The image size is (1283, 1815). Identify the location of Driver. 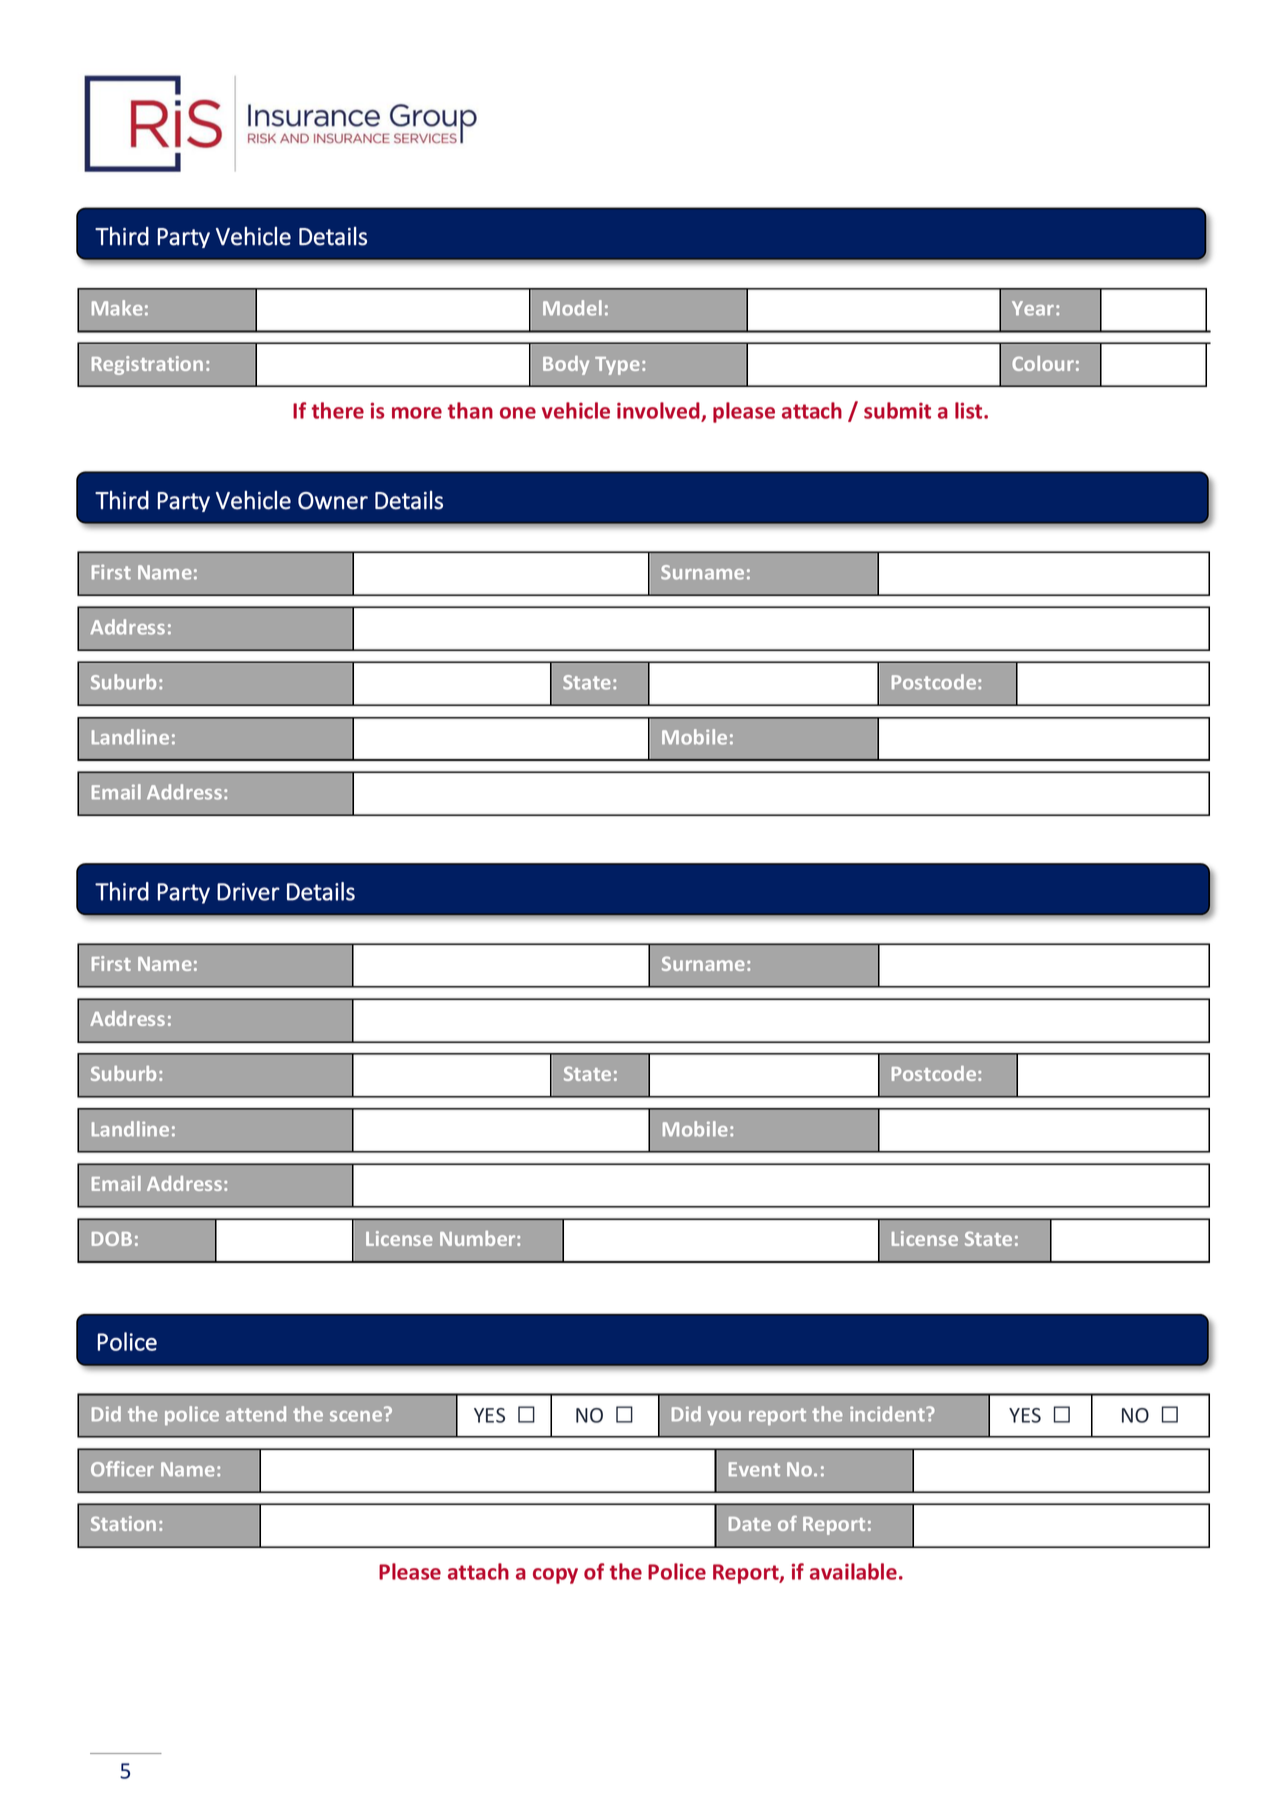
(248, 892).
